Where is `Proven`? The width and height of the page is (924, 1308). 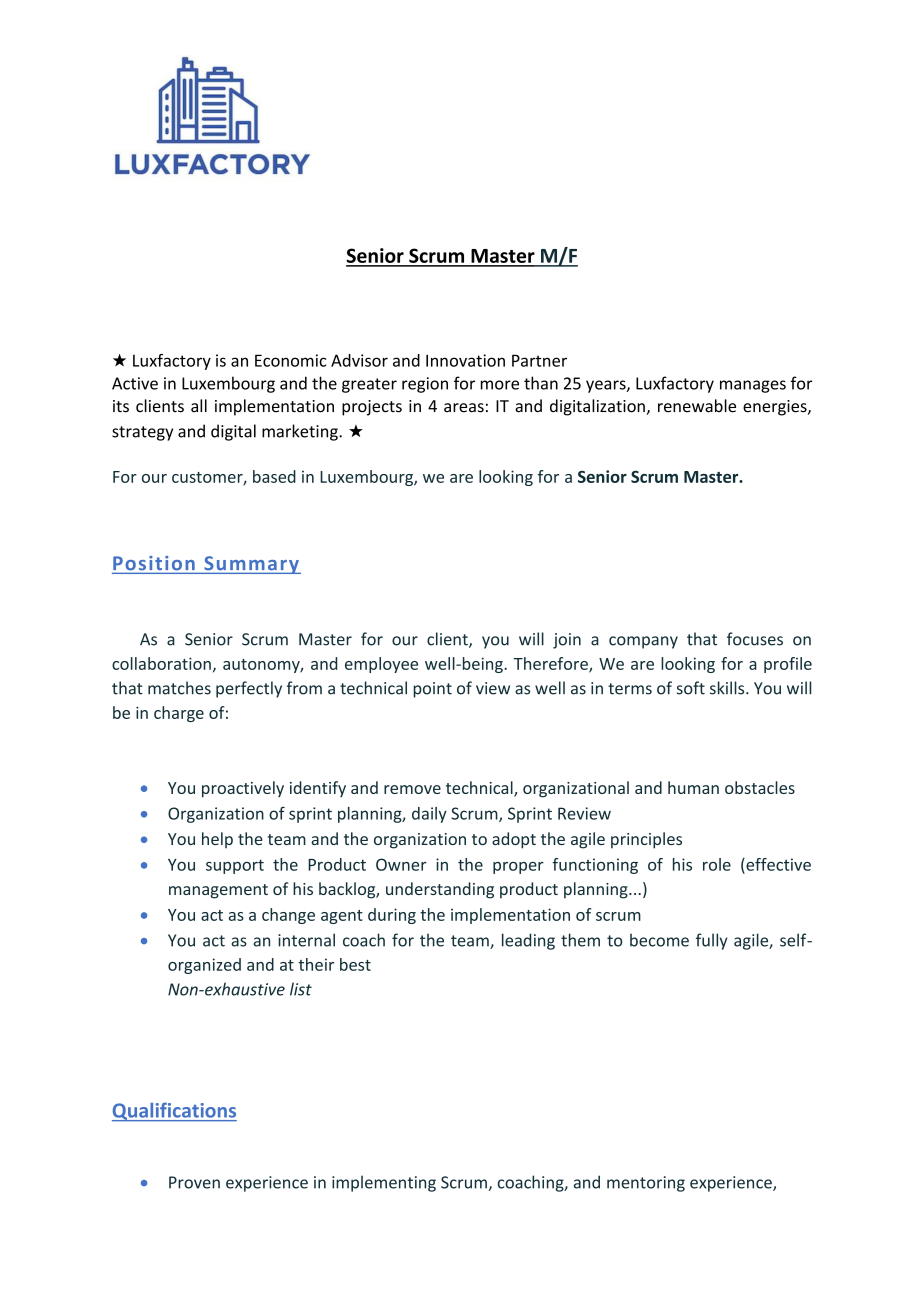
Proven is located at coordinates (194, 1182).
